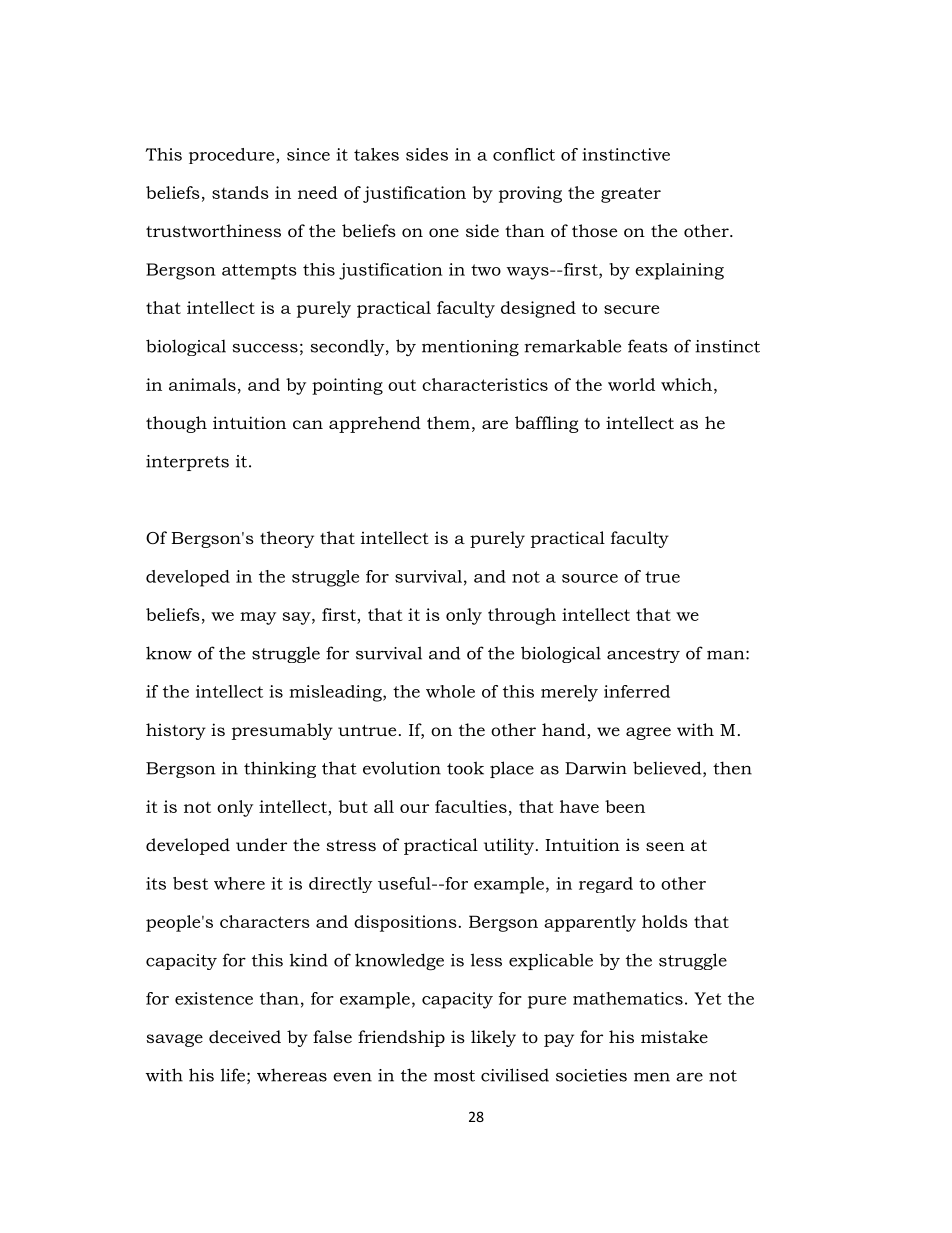 The height and width of the screenshot is (1233, 952). I want to click on deceived, so click(245, 1036).
